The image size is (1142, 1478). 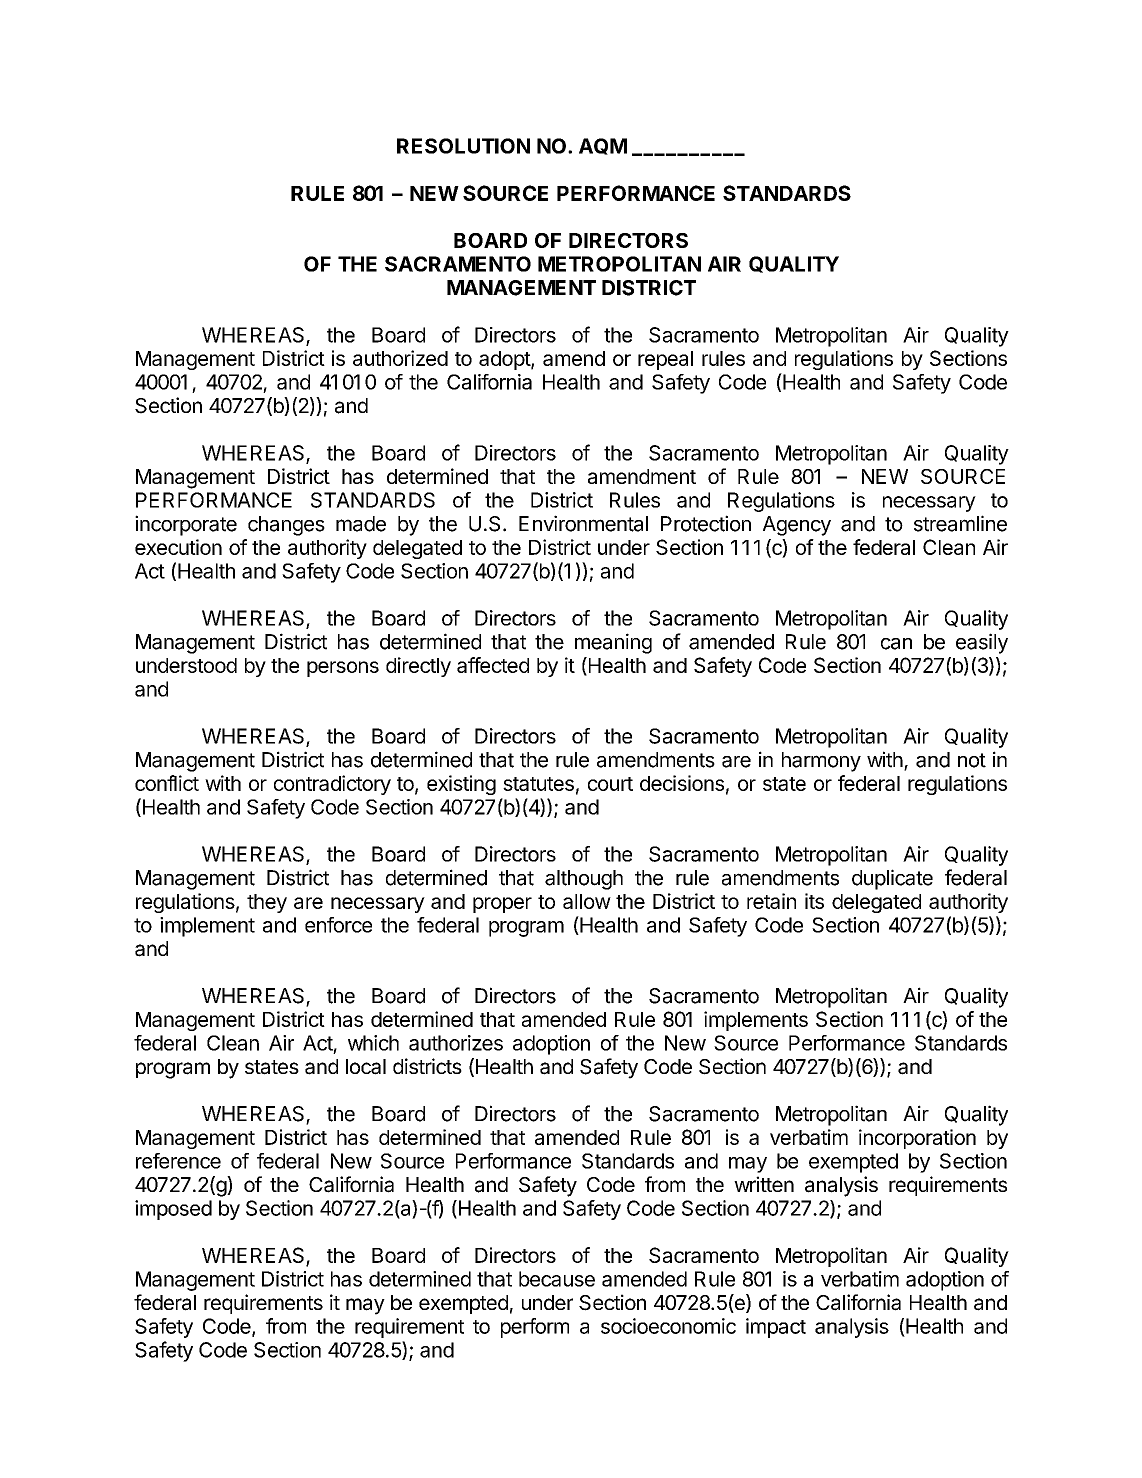 What do you see at coordinates (665, 360) in the screenshot?
I see `repeal` at bounding box center [665, 360].
